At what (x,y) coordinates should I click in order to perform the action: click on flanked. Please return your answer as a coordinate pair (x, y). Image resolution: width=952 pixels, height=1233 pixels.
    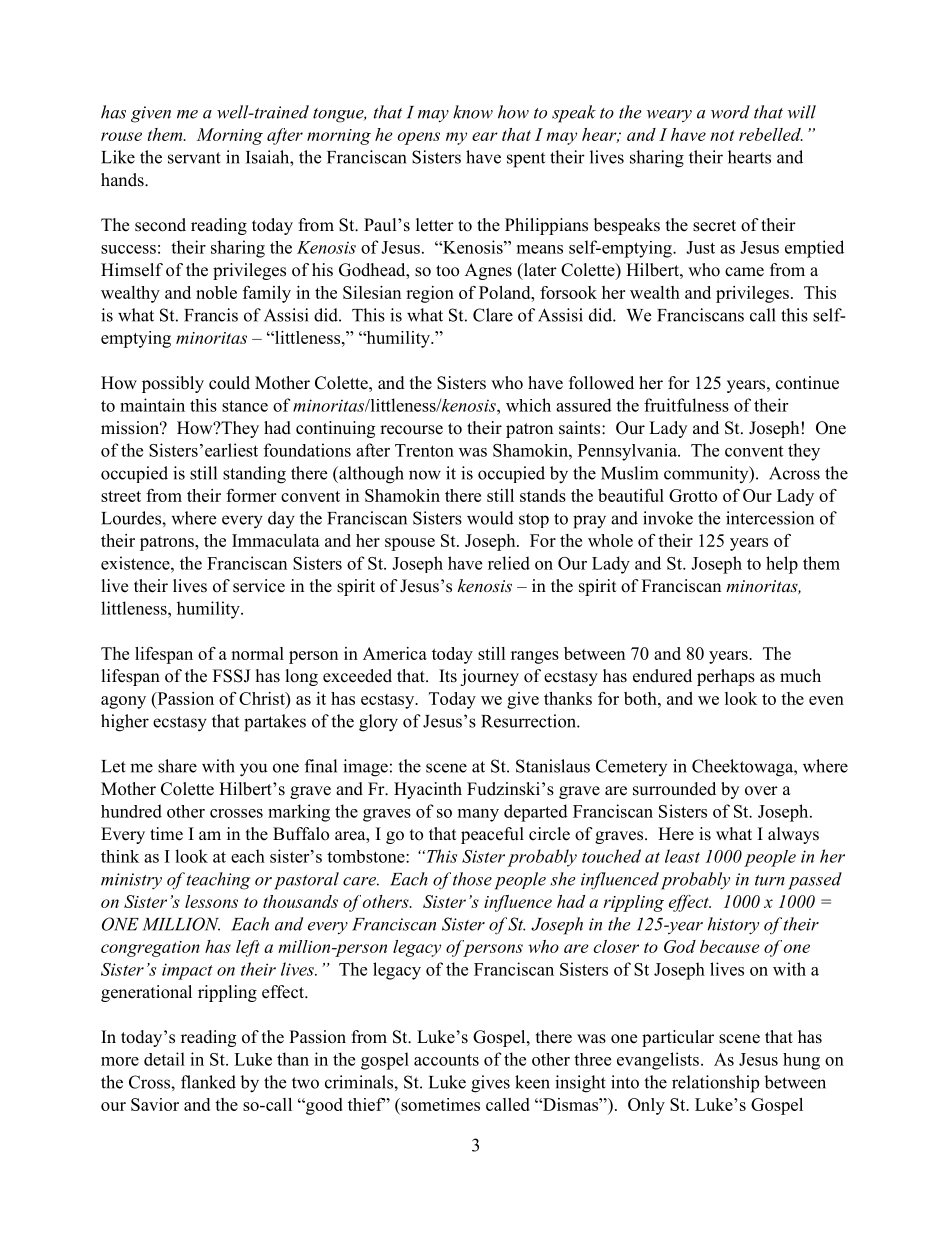
    Looking at the image, I should click on (208, 1082).
